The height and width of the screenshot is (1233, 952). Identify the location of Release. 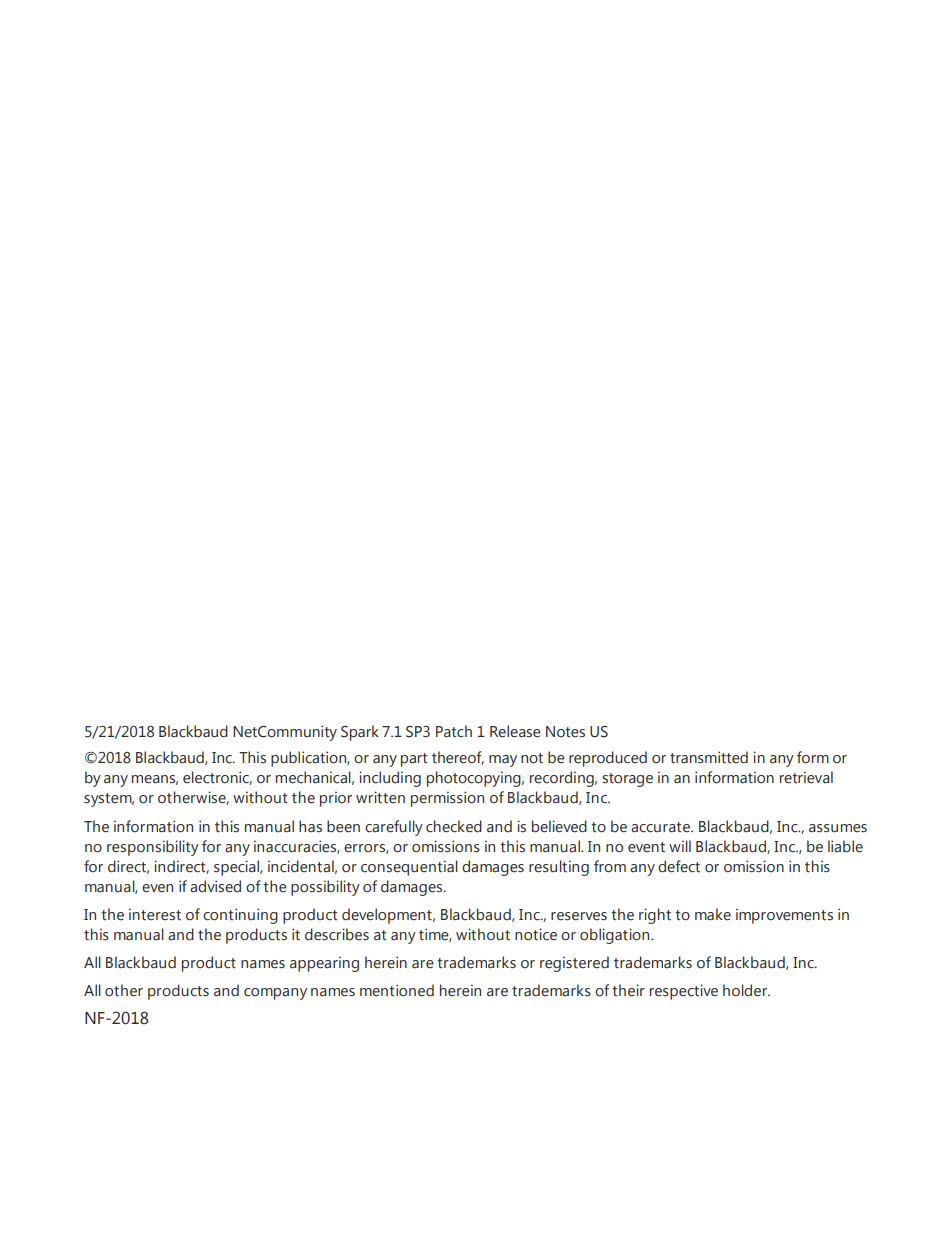
(515, 731).
